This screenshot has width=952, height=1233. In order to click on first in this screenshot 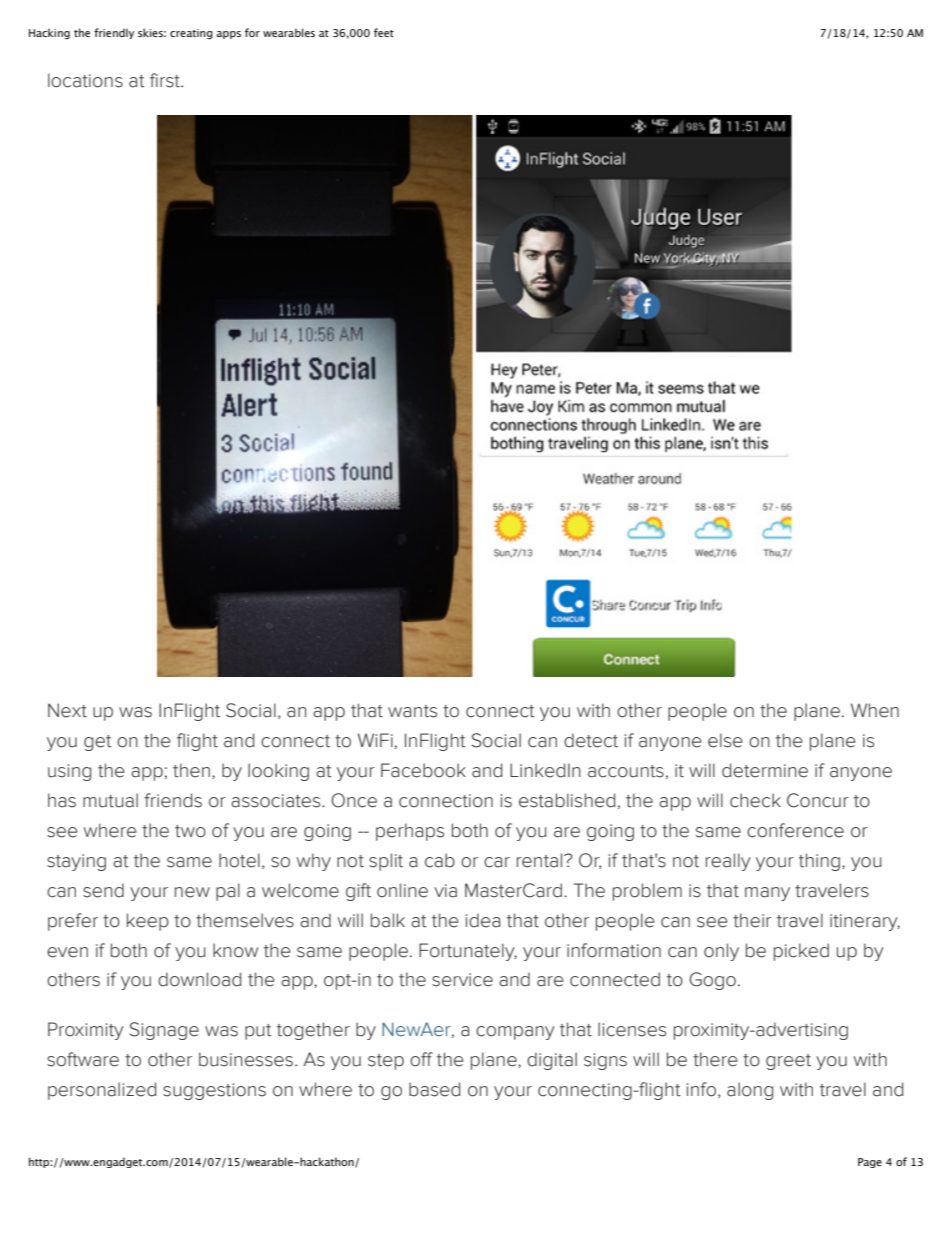, I will do `click(166, 80)`.
